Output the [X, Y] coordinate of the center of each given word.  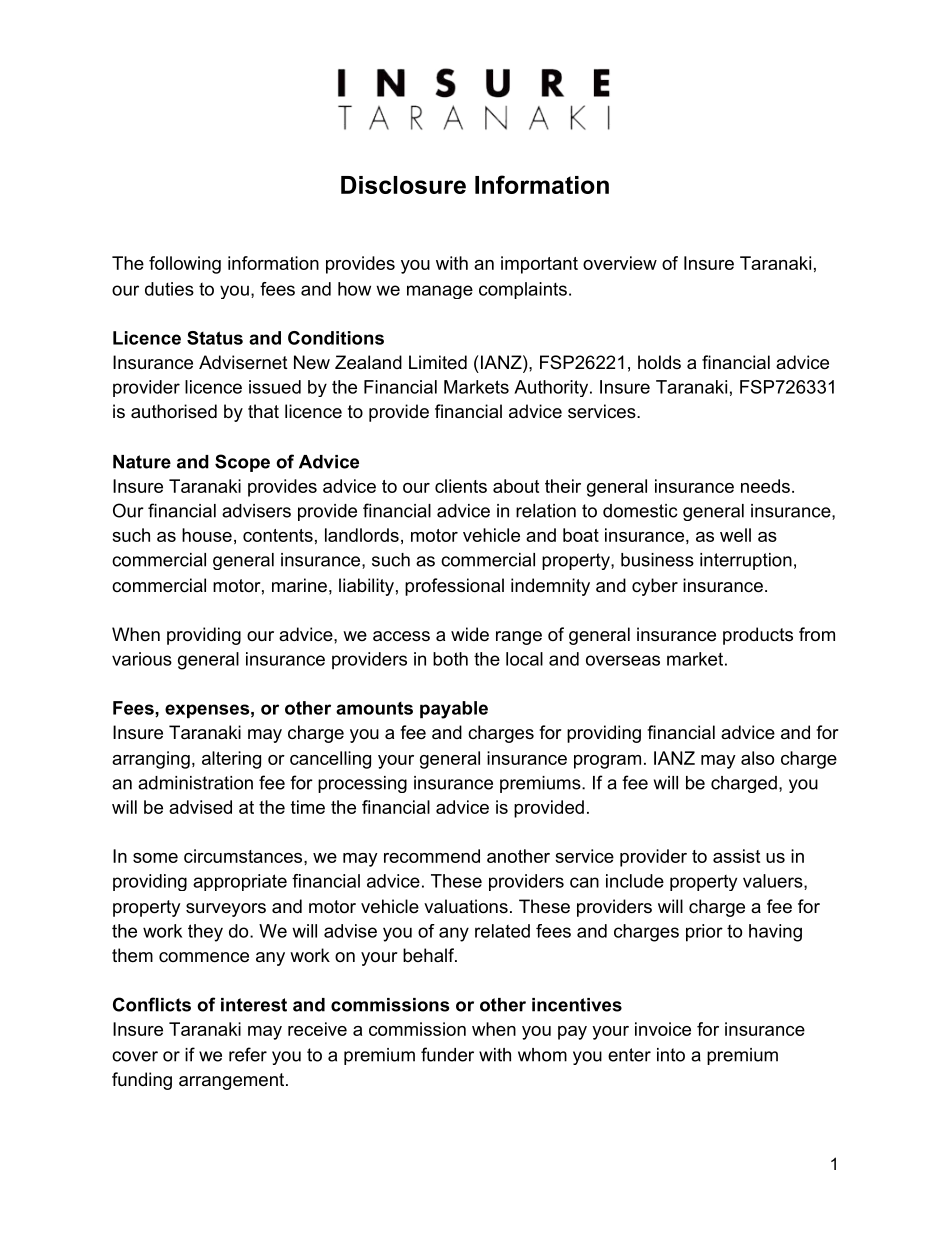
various [142, 659]
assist [736, 856]
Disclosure [403, 185]
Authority [551, 388]
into [671, 1055]
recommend [432, 856]
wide [470, 634]
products [758, 636]
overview [620, 263]
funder [447, 1054]
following [185, 265]
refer [248, 1054]
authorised [174, 411]
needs [765, 486]
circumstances [244, 856]
